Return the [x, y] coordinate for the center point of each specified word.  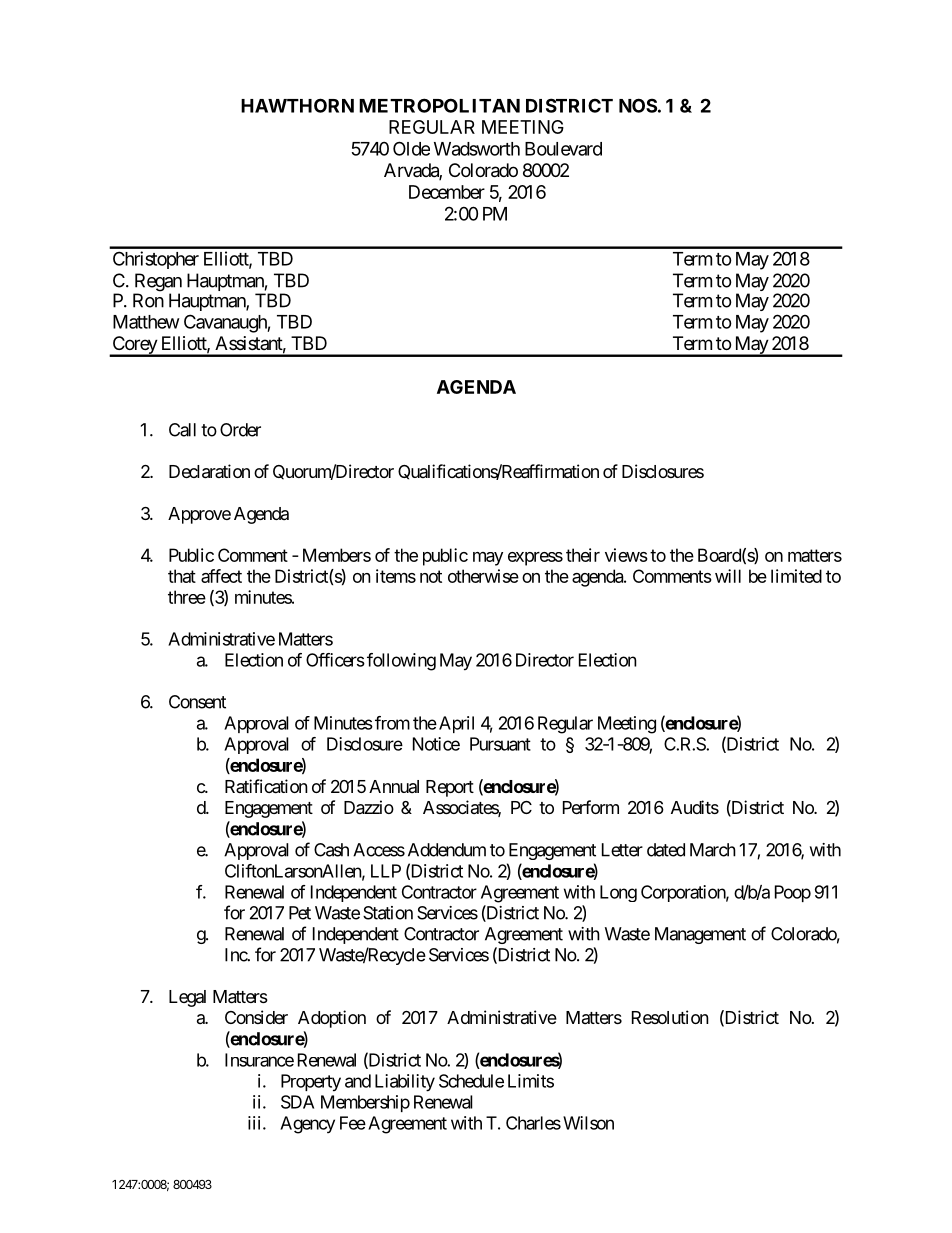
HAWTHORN [297, 105]
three [187, 597]
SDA [297, 1102]
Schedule [471, 1081]
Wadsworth [477, 149]
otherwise [483, 576]
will [728, 576]
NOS [638, 105]
